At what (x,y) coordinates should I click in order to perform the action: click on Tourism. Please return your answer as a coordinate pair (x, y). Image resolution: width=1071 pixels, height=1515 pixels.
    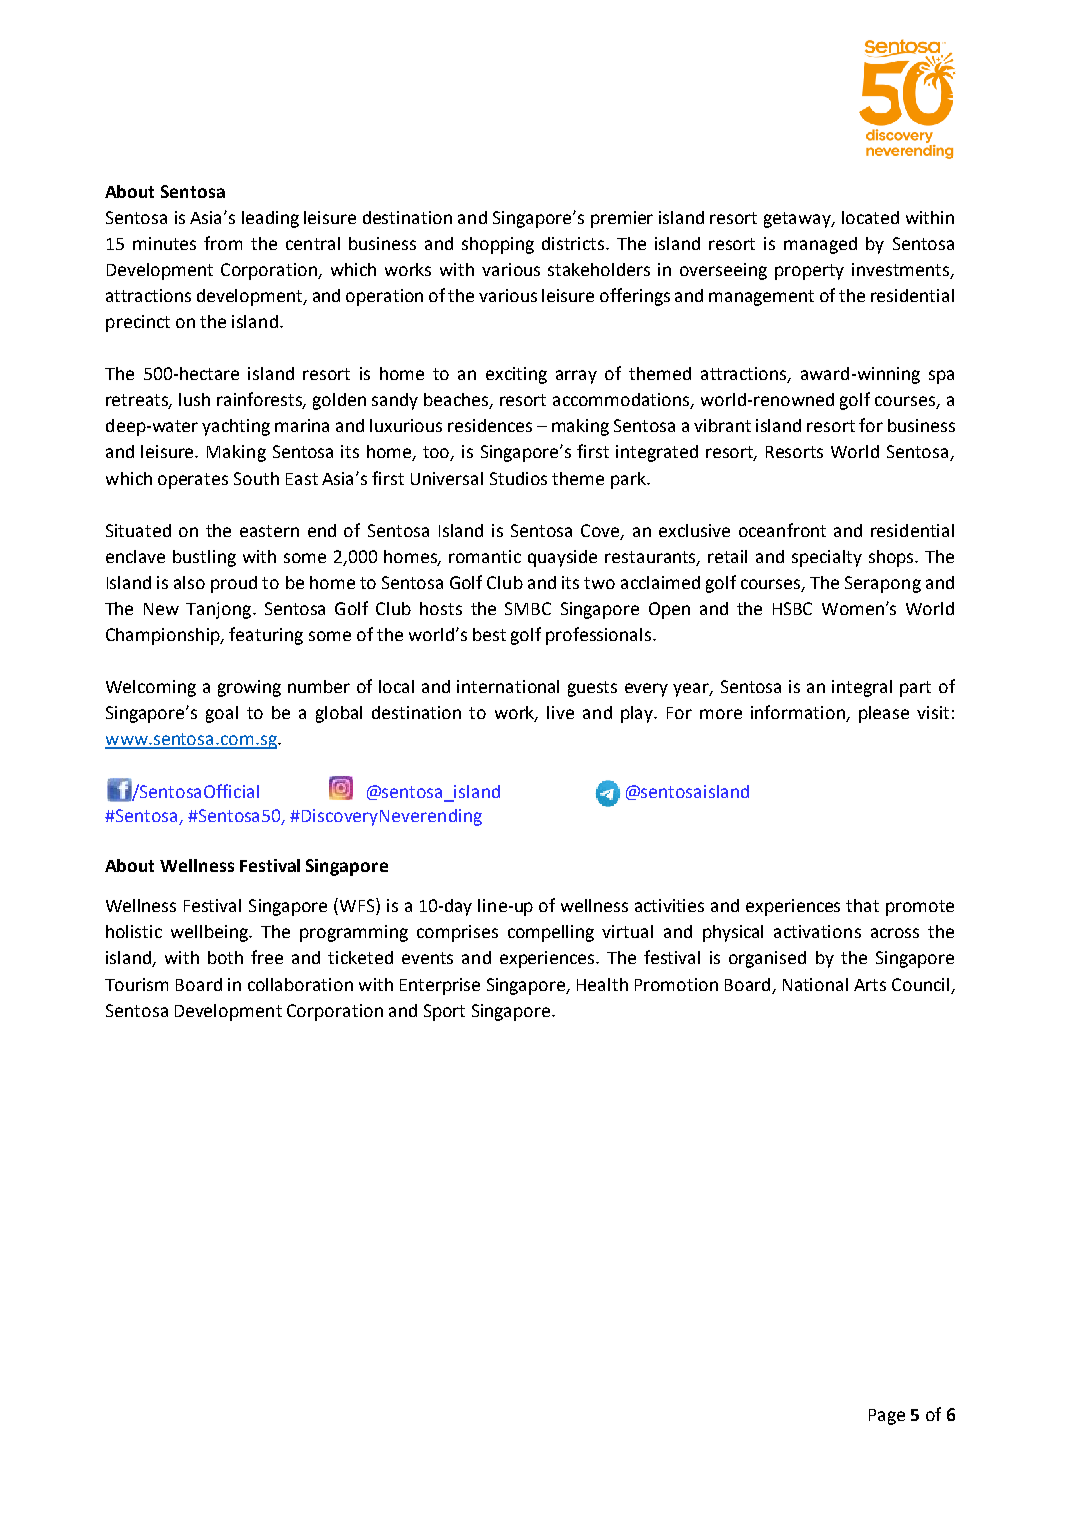
    Looking at the image, I should click on (136, 984).
